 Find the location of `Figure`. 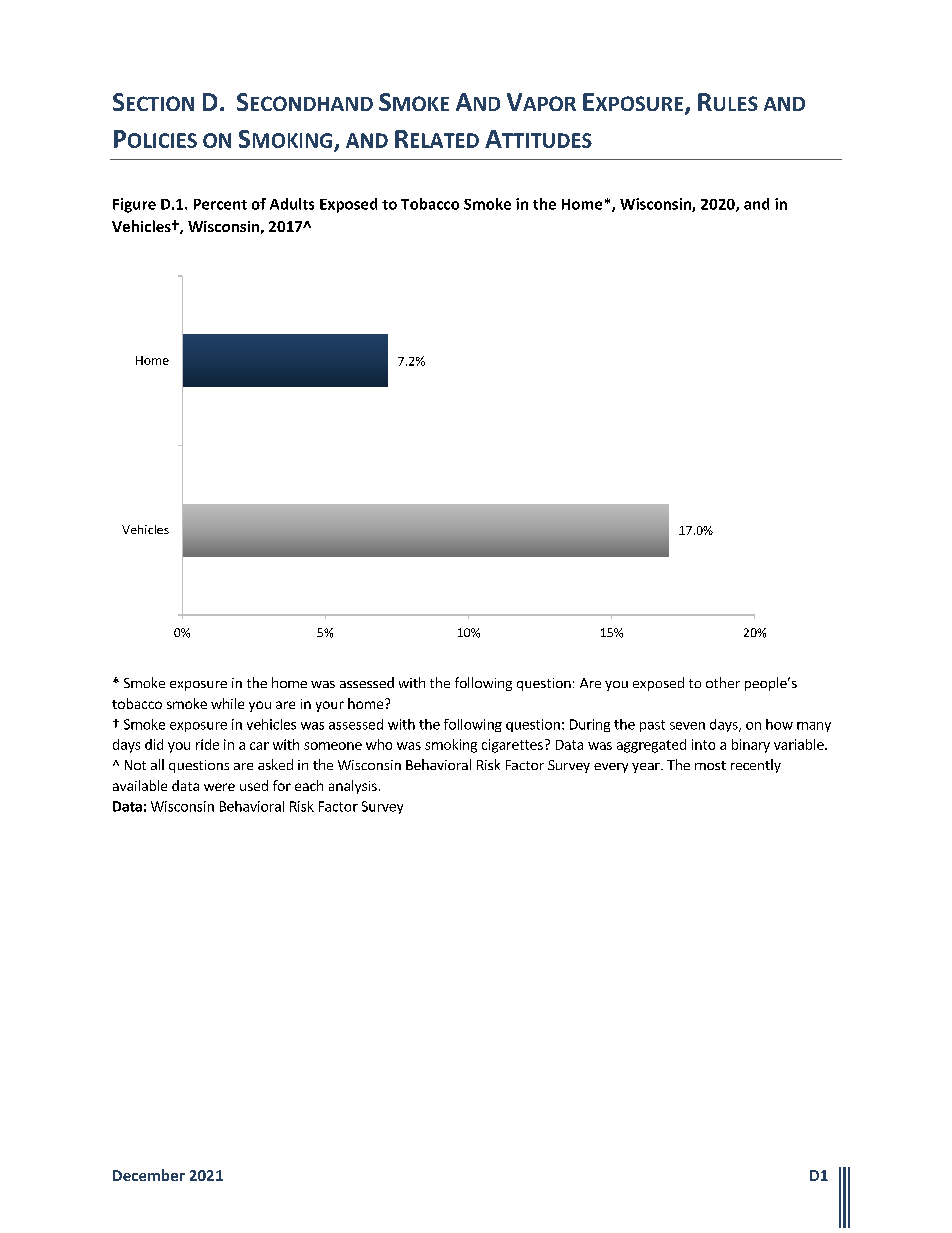

Figure is located at coordinates (134, 205).
